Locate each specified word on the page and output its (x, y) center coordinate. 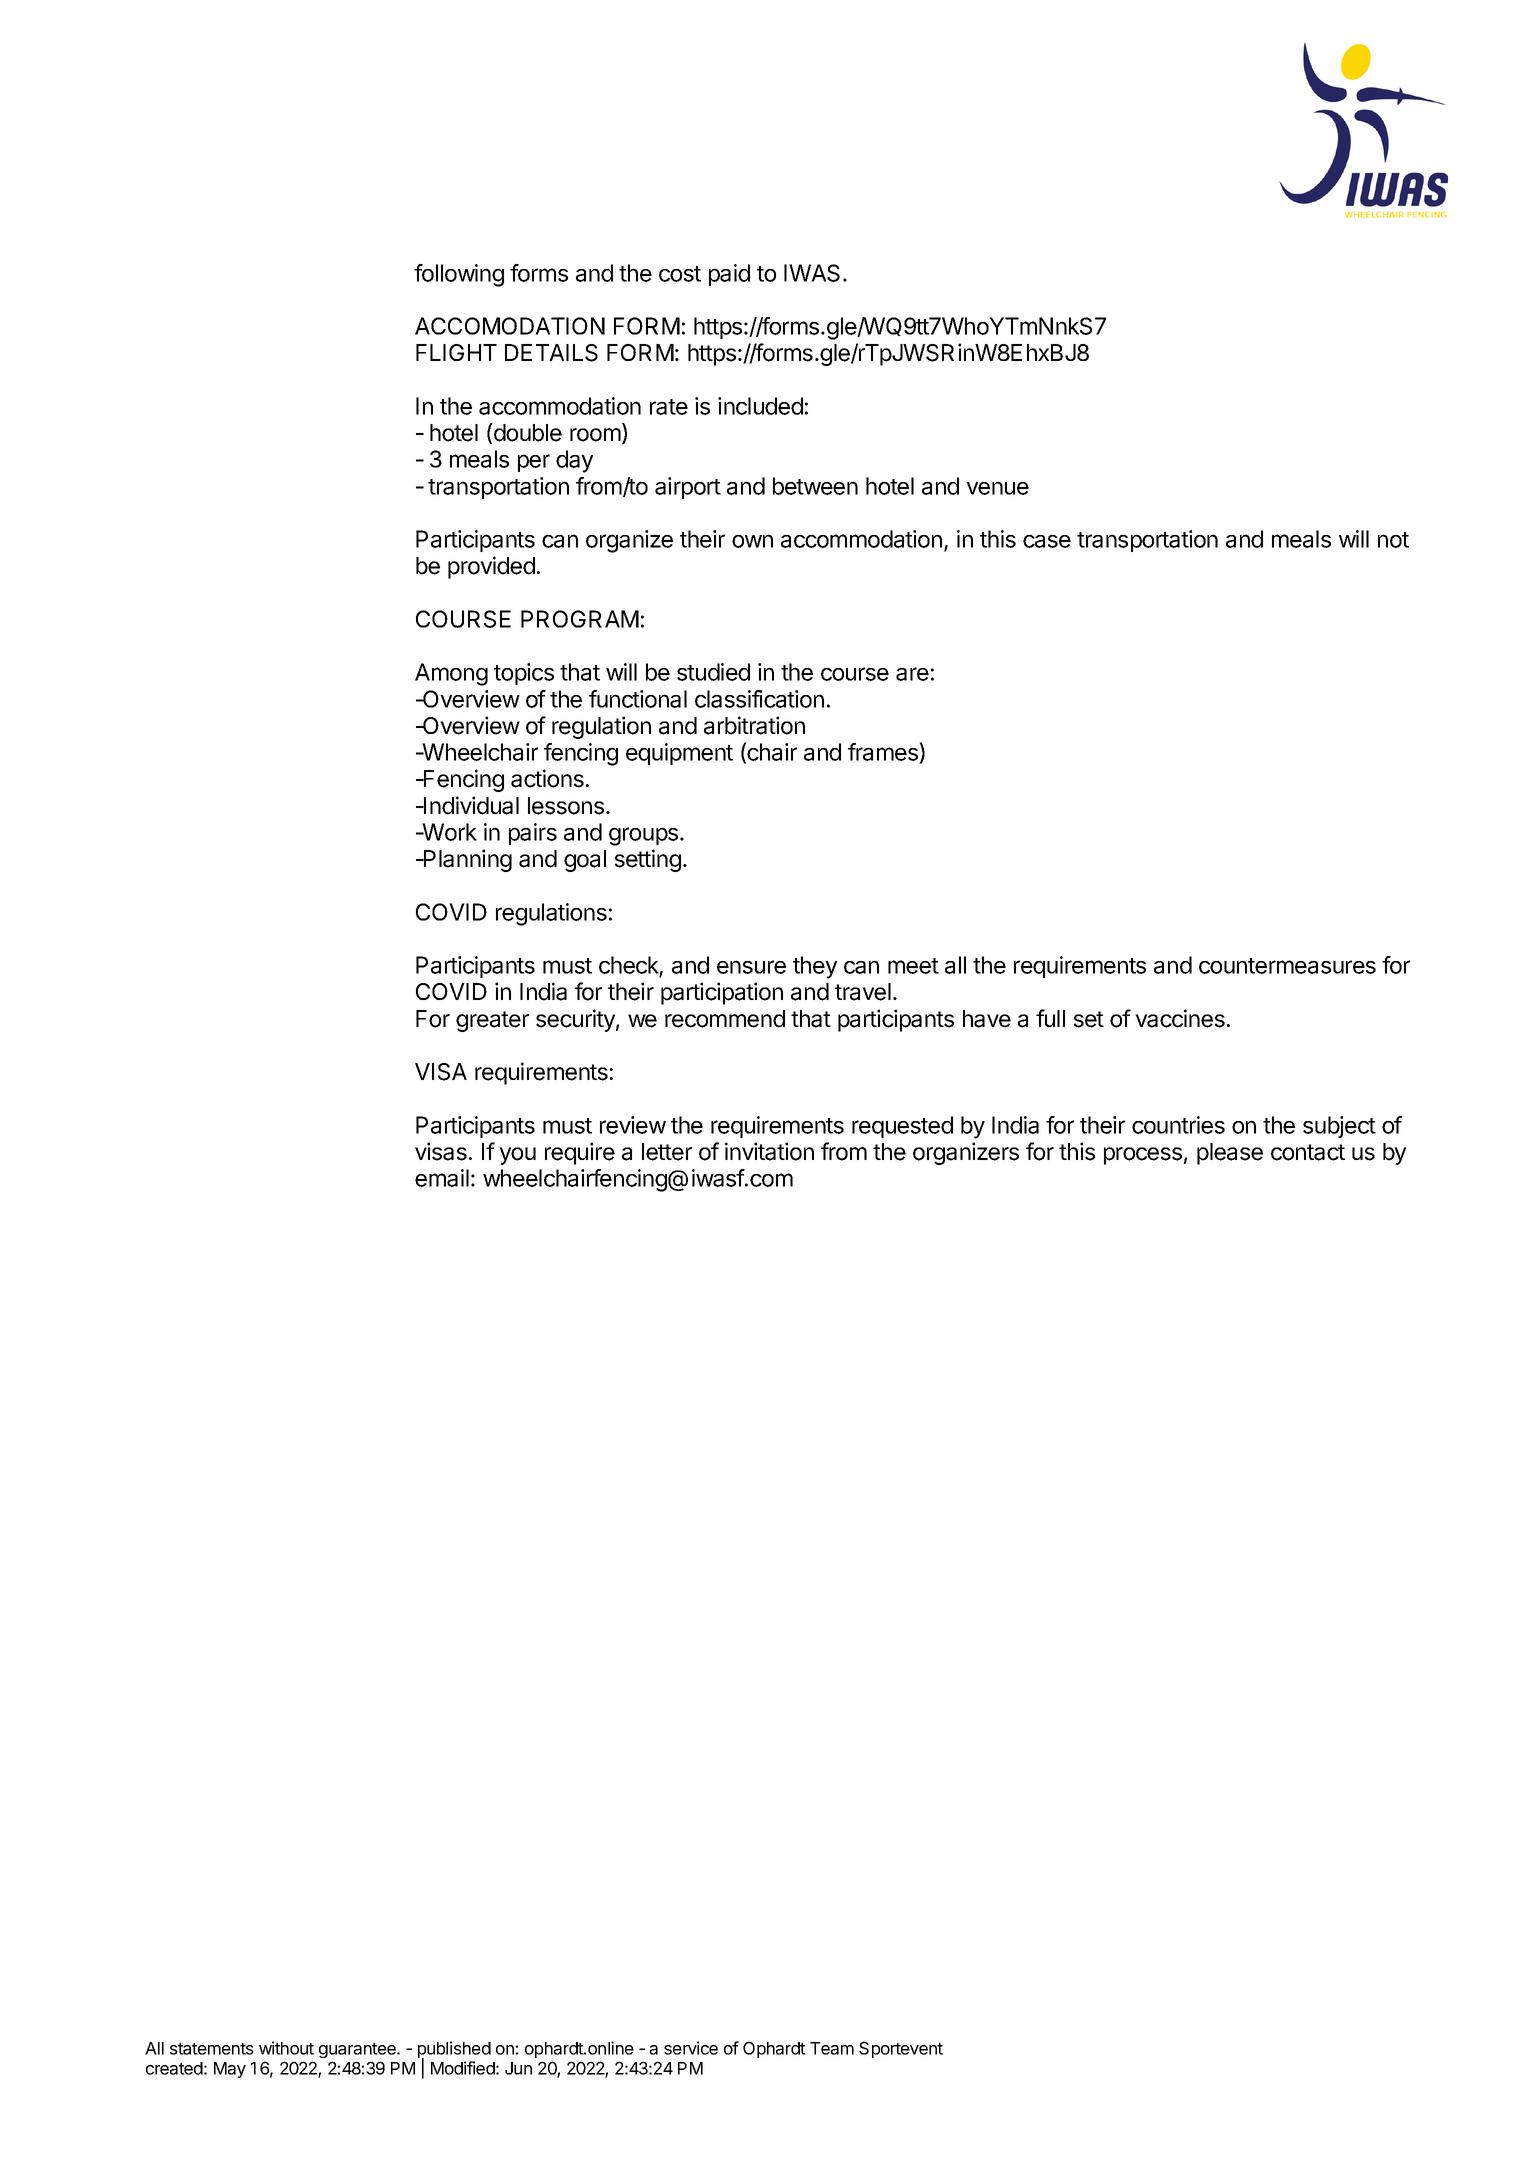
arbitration (754, 725)
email (442, 1178)
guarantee (358, 2050)
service (691, 2048)
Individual (470, 805)
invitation (769, 1151)
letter (667, 1152)
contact (1308, 1152)
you (517, 1156)
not (1393, 540)
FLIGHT (456, 352)
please (1230, 1154)
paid (729, 275)
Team (832, 2048)
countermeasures (1287, 966)
